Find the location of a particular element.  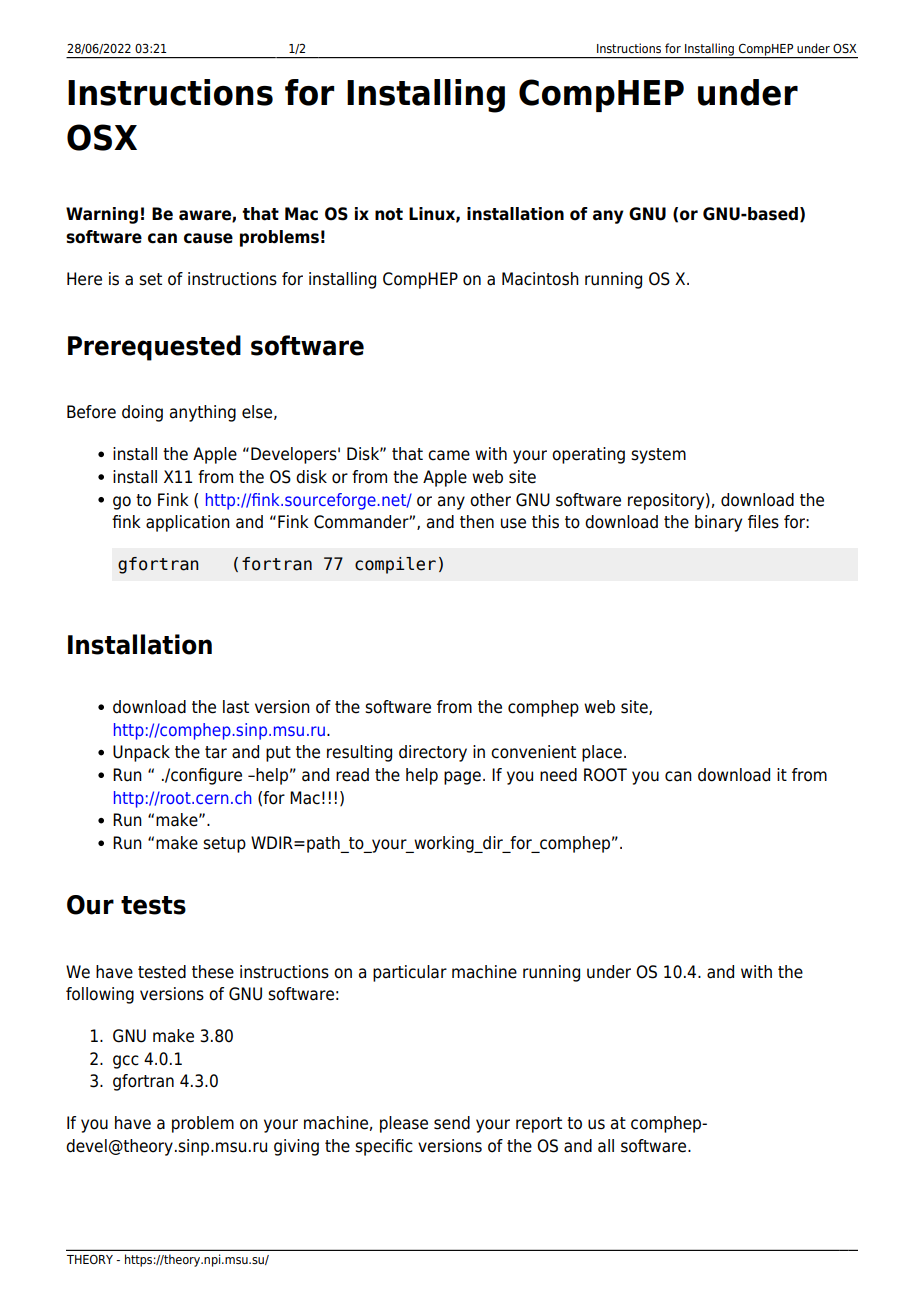

report is located at coordinates (539, 1125).
